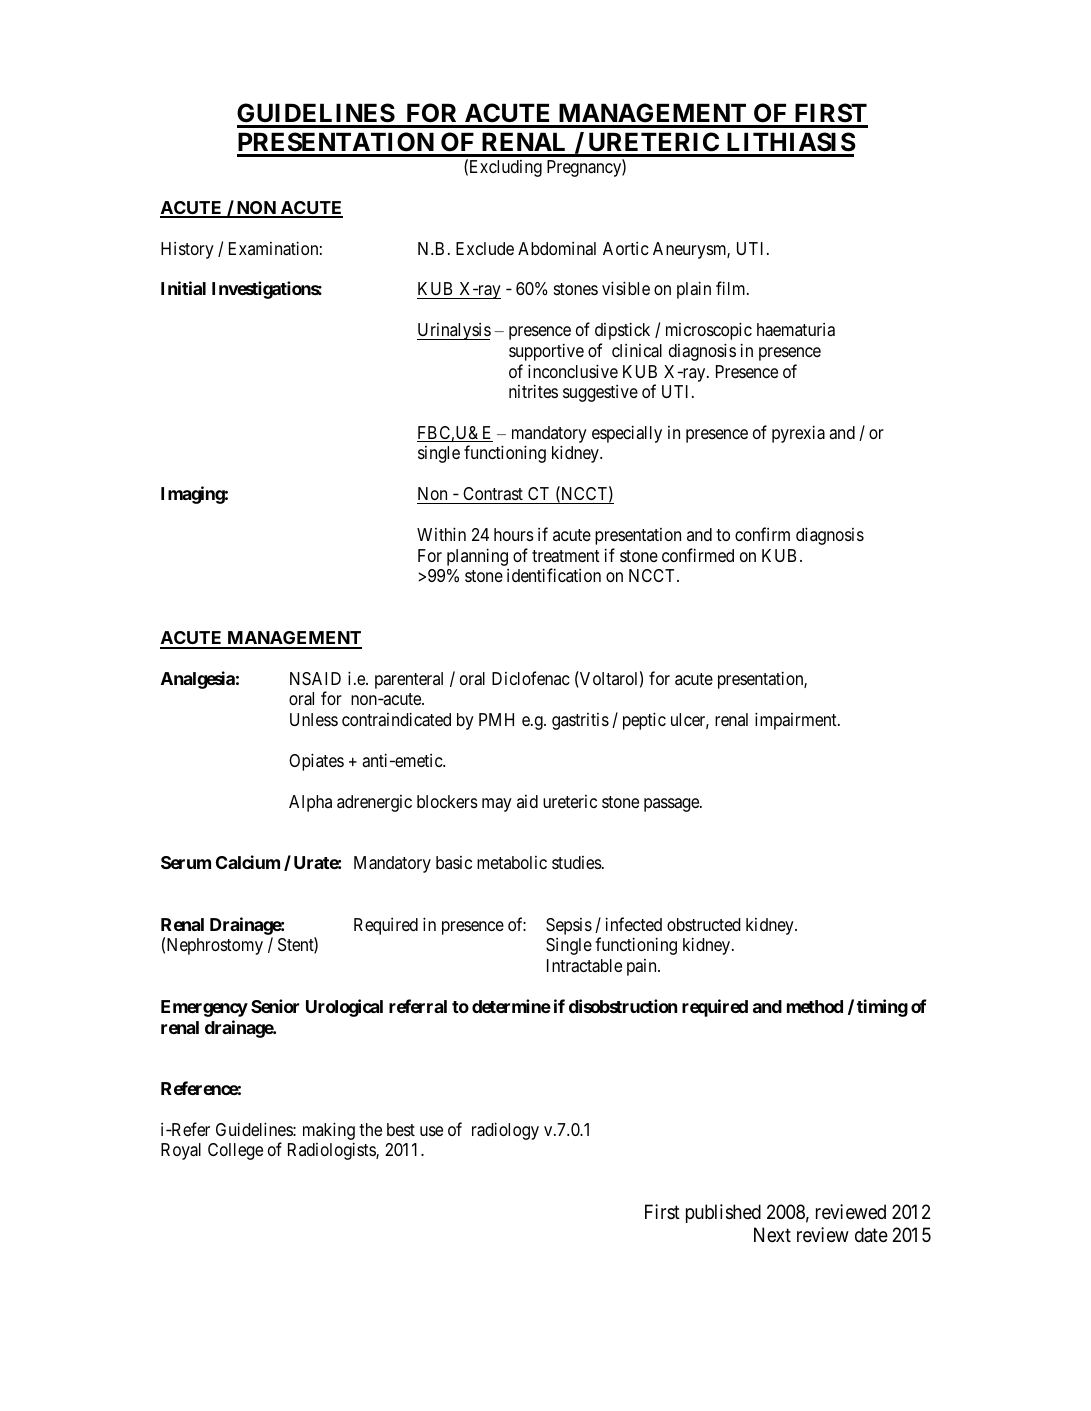 The image size is (1091, 1411). Describe the element at coordinates (732, 288) in the image. I see `film` at that location.
